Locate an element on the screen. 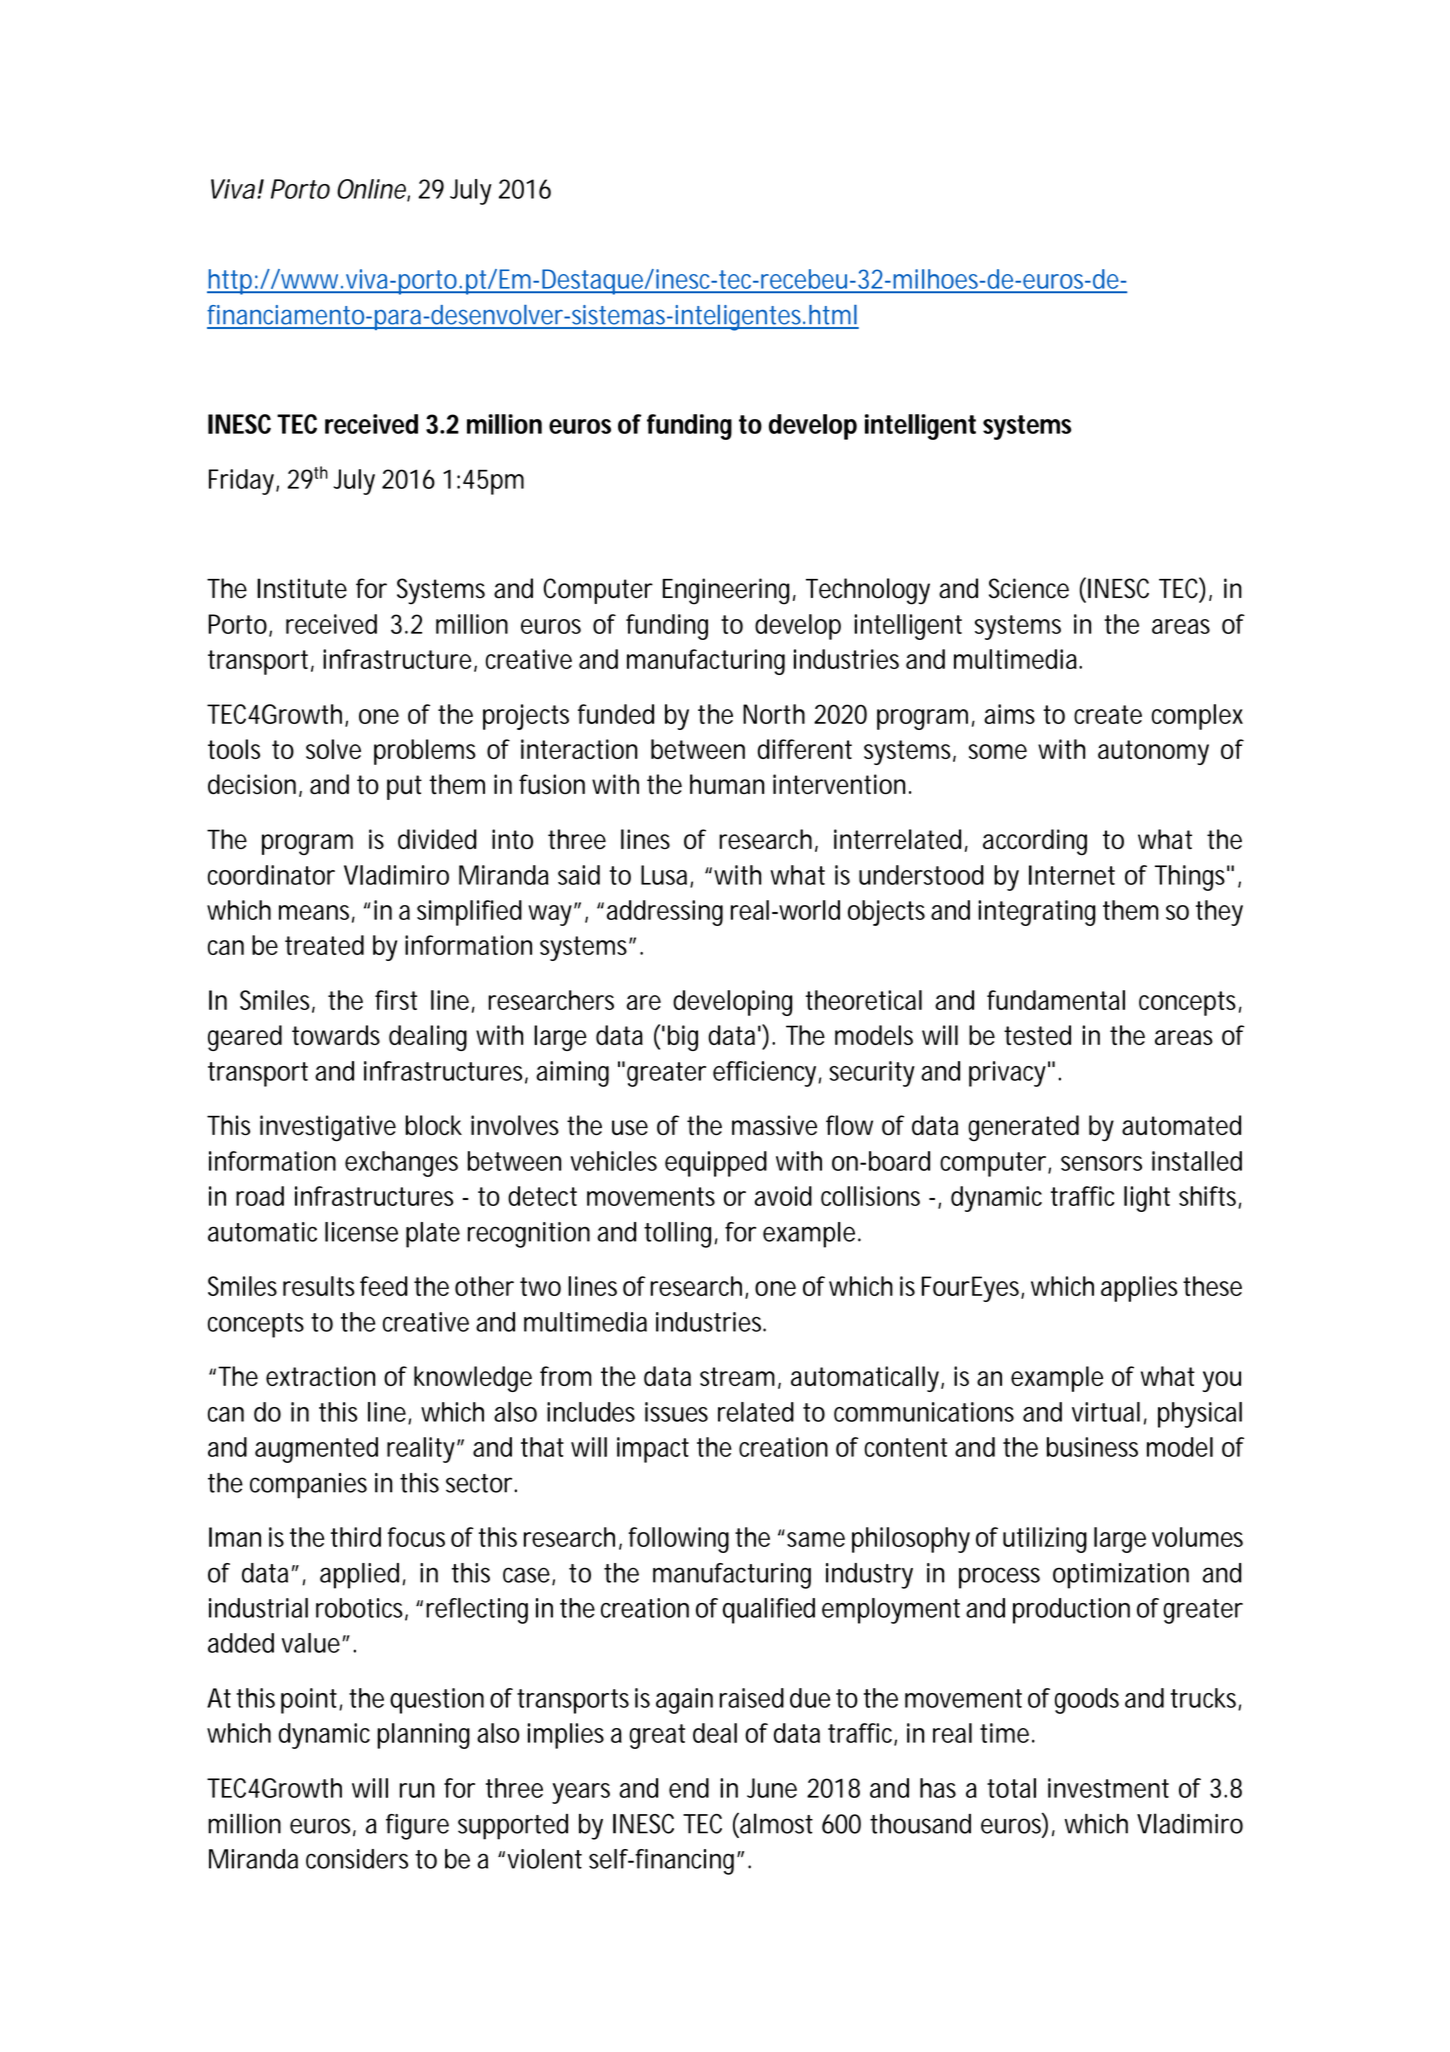 The height and width of the screenshot is (2052, 1450). considers is located at coordinates (357, 1859).
